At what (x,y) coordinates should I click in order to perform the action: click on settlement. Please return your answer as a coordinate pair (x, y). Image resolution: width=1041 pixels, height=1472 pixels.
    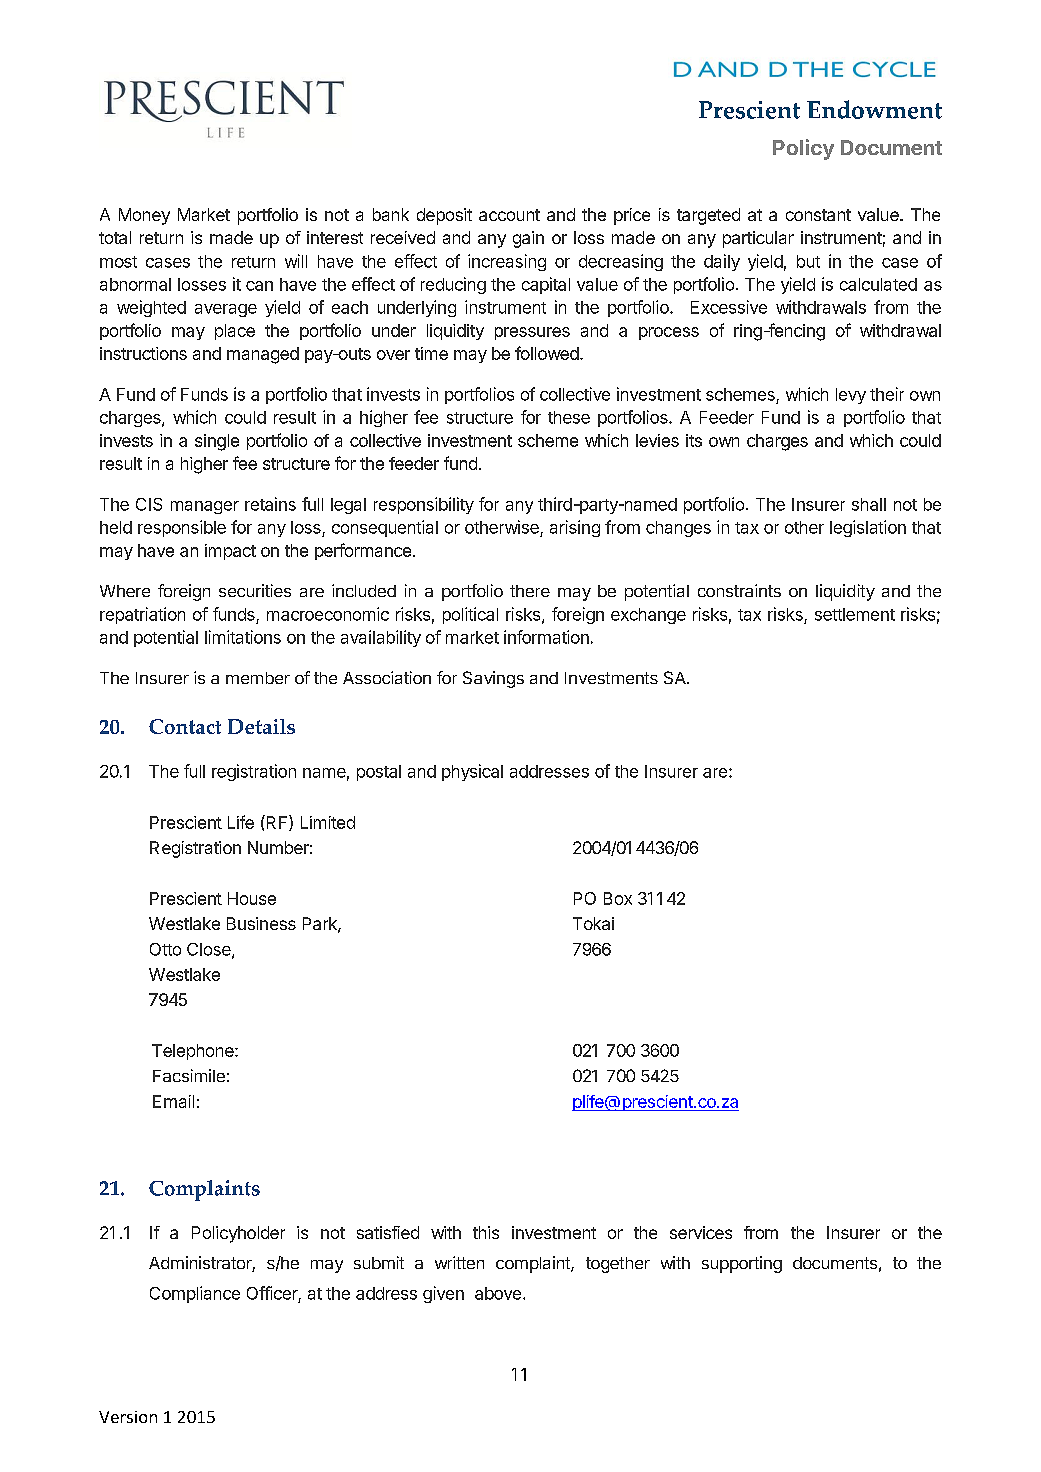
    Looking at the image, I should click on (855, 614).
